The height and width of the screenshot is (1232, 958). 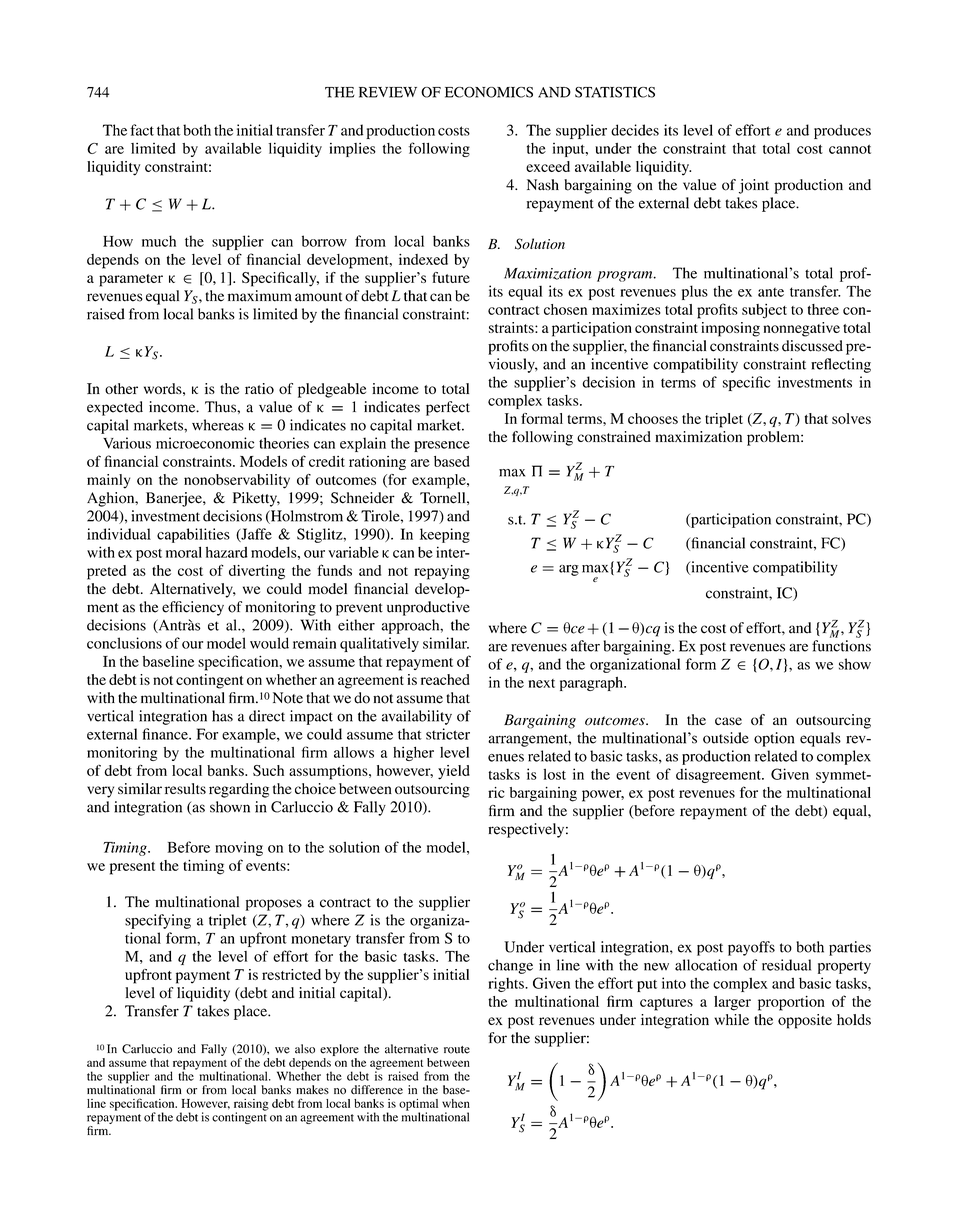 What do you see at coordinates (454, 772) in the screenshot?
I see `yield` at bounding box center [454, 772].
